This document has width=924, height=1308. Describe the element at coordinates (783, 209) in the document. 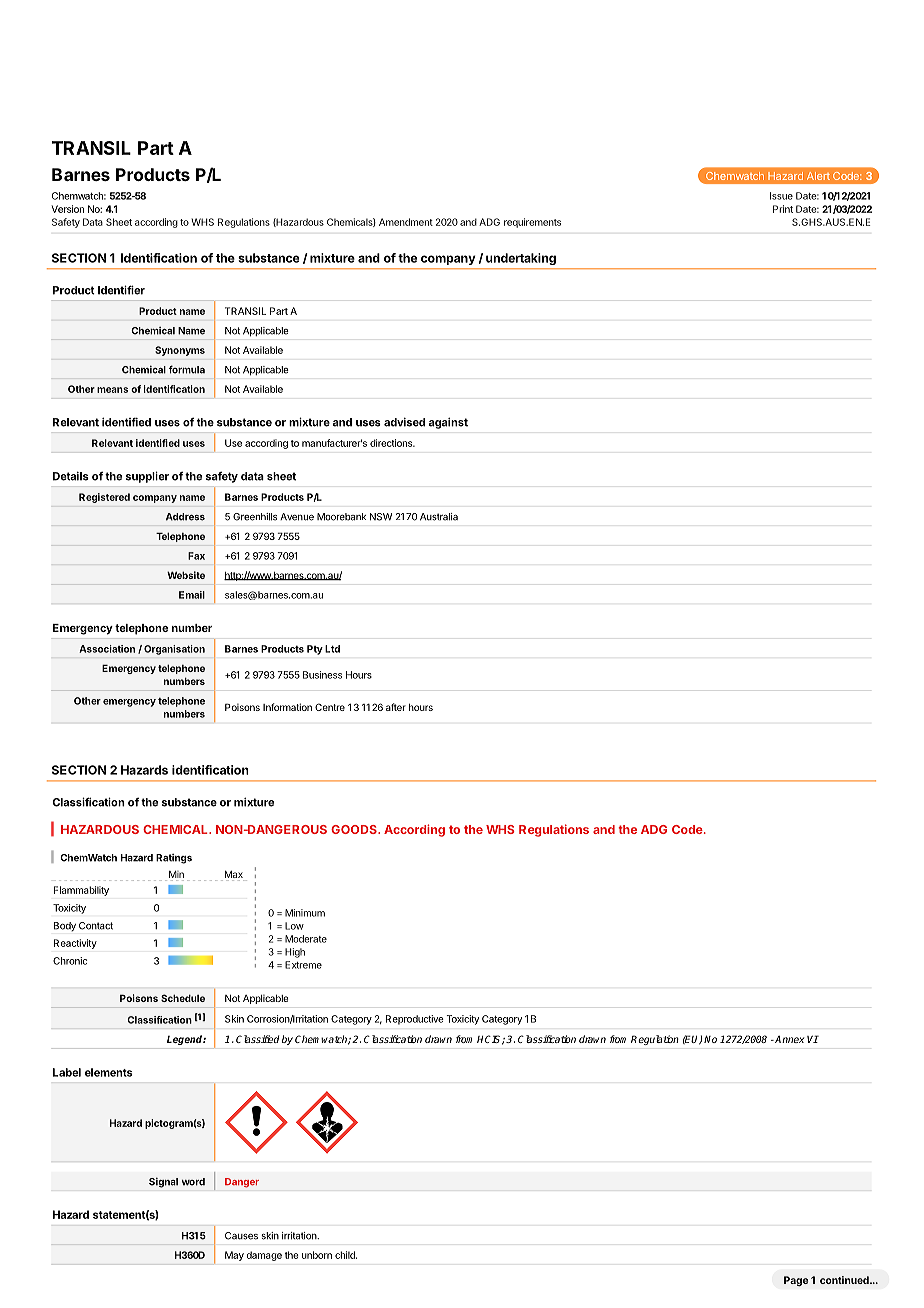

I see `Print` at that location.
